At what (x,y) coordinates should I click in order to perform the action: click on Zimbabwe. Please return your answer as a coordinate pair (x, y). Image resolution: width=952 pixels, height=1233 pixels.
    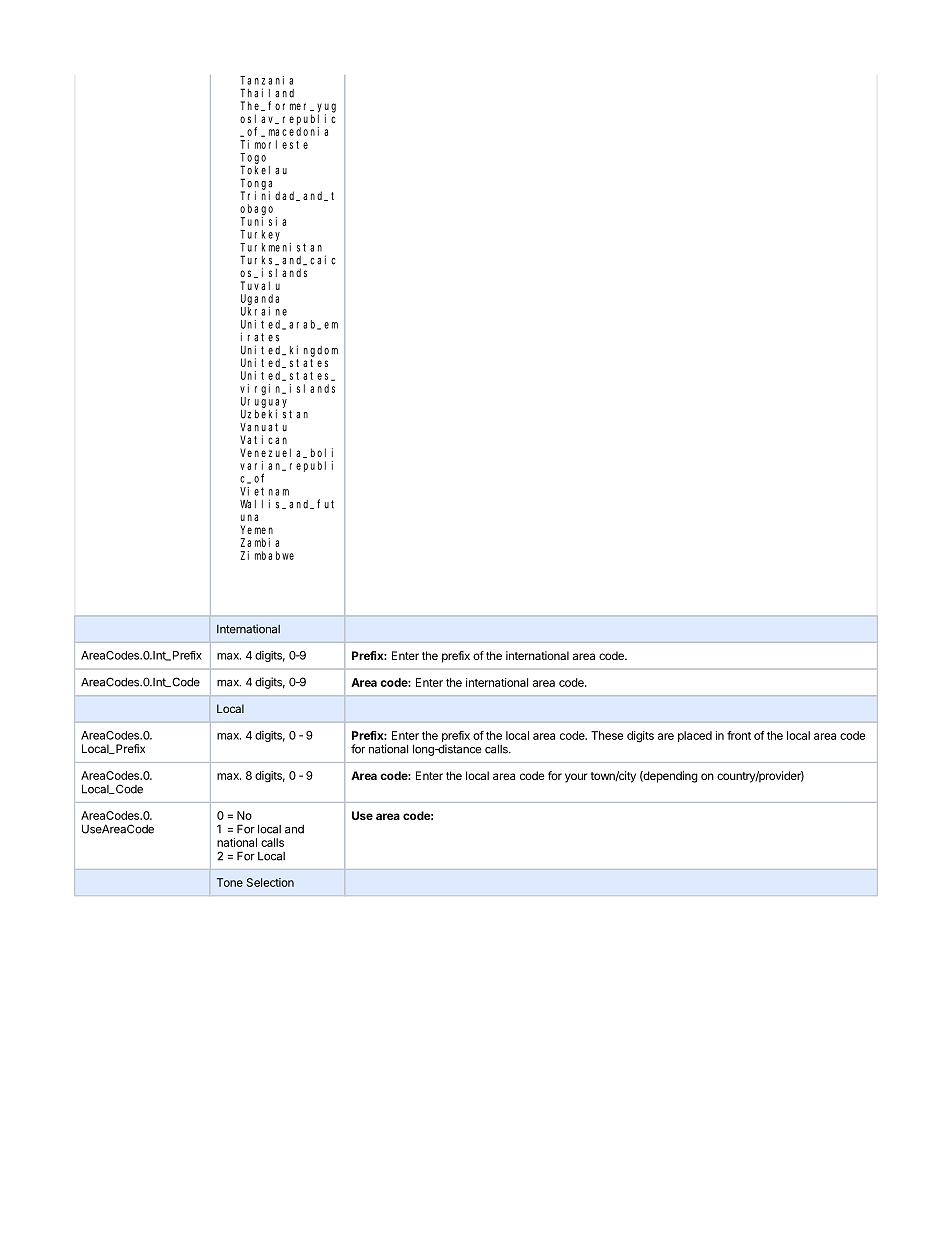
    Looking at the image, I should click on (267, 555).
